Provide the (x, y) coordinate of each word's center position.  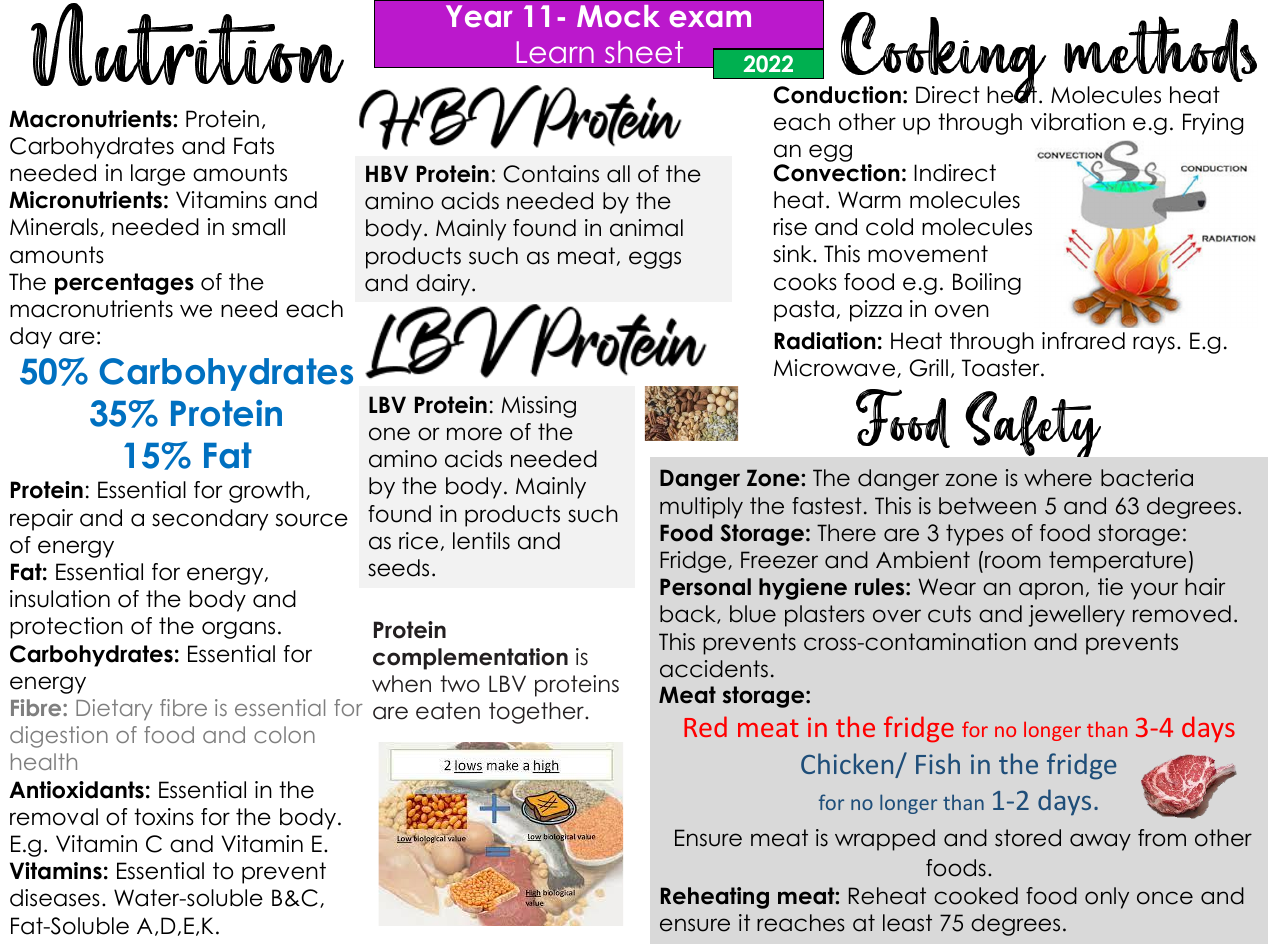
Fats (254, 146)
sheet (644, 52)
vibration (1078, 122)
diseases (55, 898)
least (907, 923)
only (1107, 898)
